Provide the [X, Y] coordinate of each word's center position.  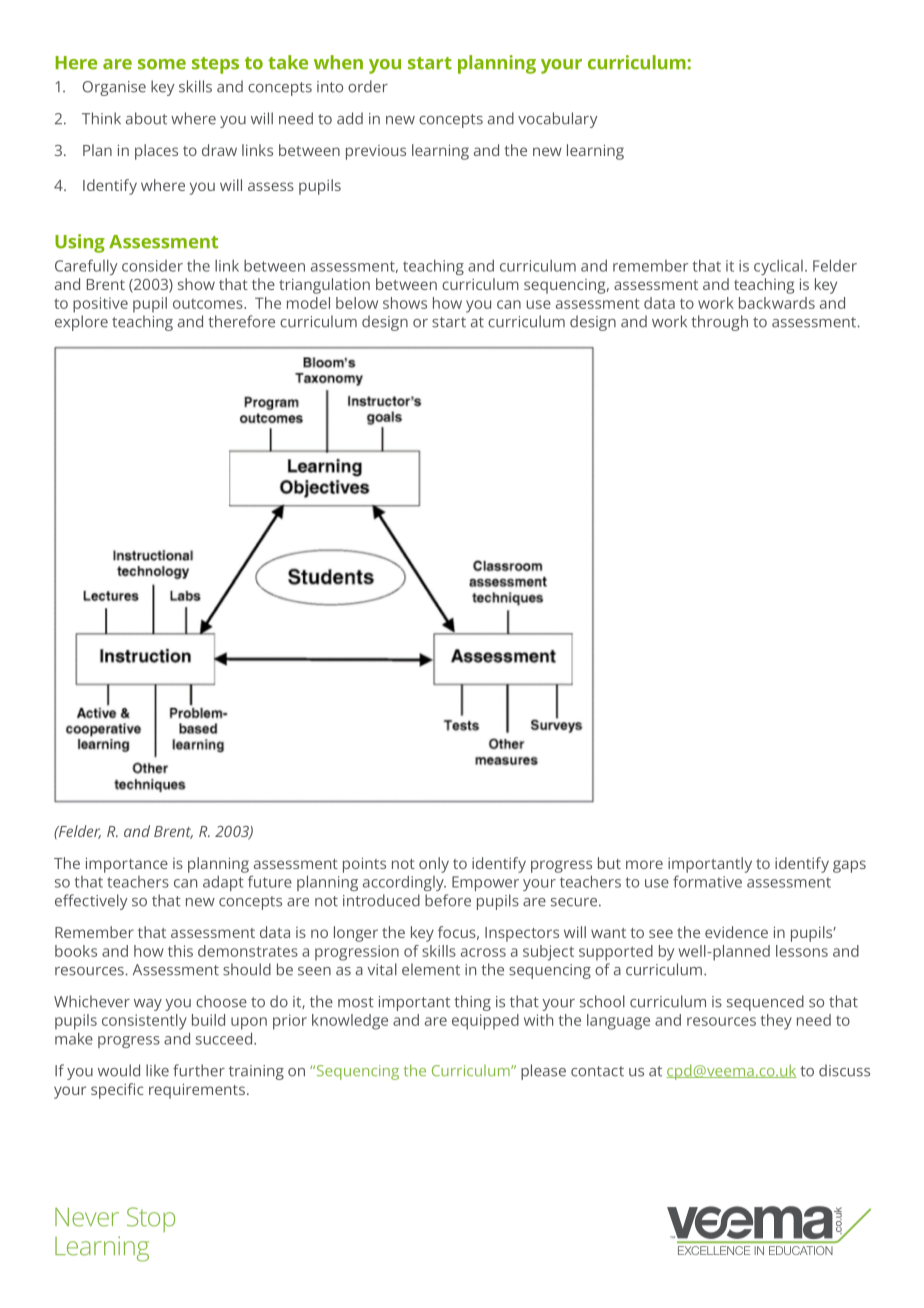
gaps [849, 866]
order [368, 86]
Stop [151, 1219]
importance [127, 865]
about [146, 118]
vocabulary [558, 120]
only [434, 865]
